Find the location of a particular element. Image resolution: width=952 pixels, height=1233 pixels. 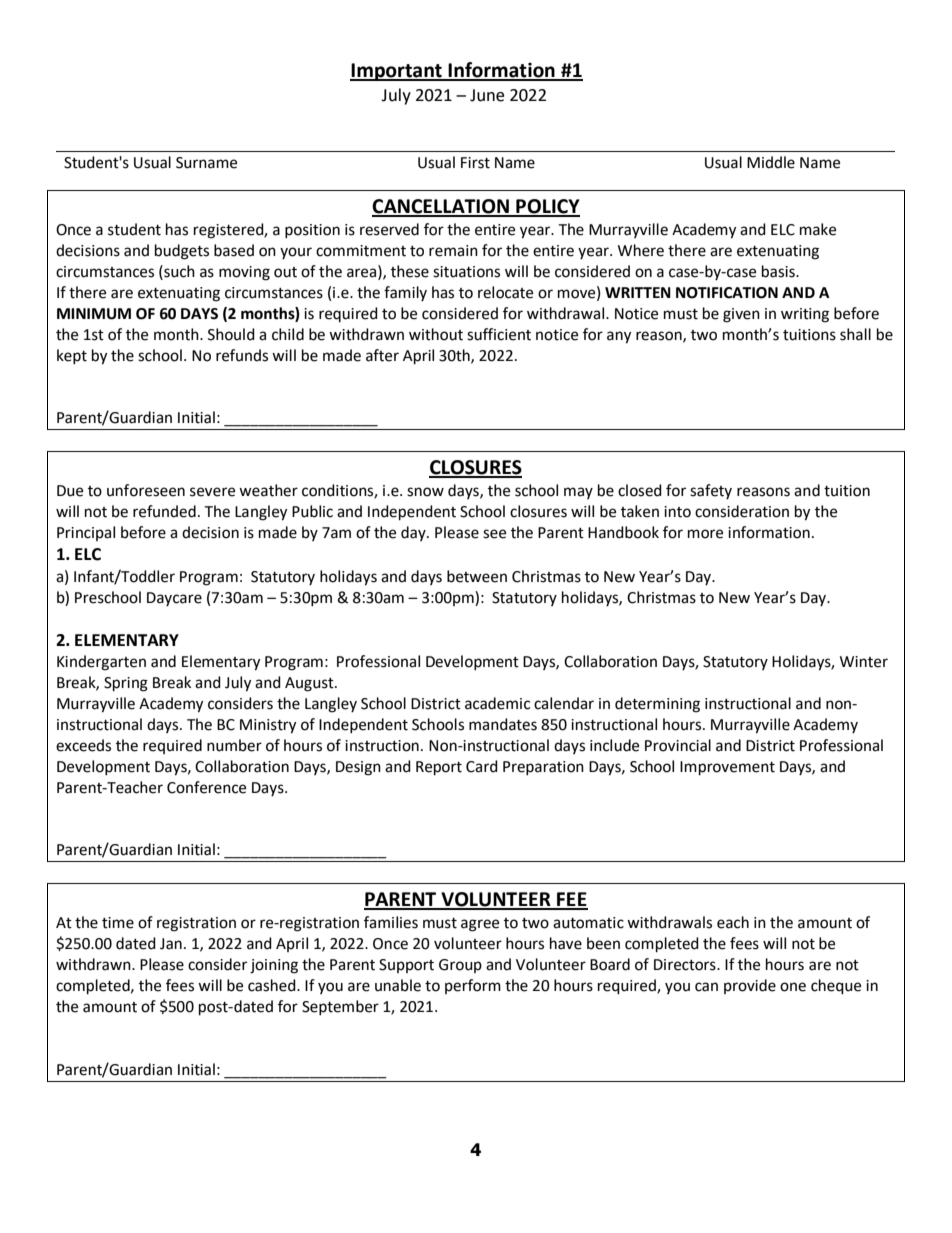

June is located at coordinates (487, 95).
